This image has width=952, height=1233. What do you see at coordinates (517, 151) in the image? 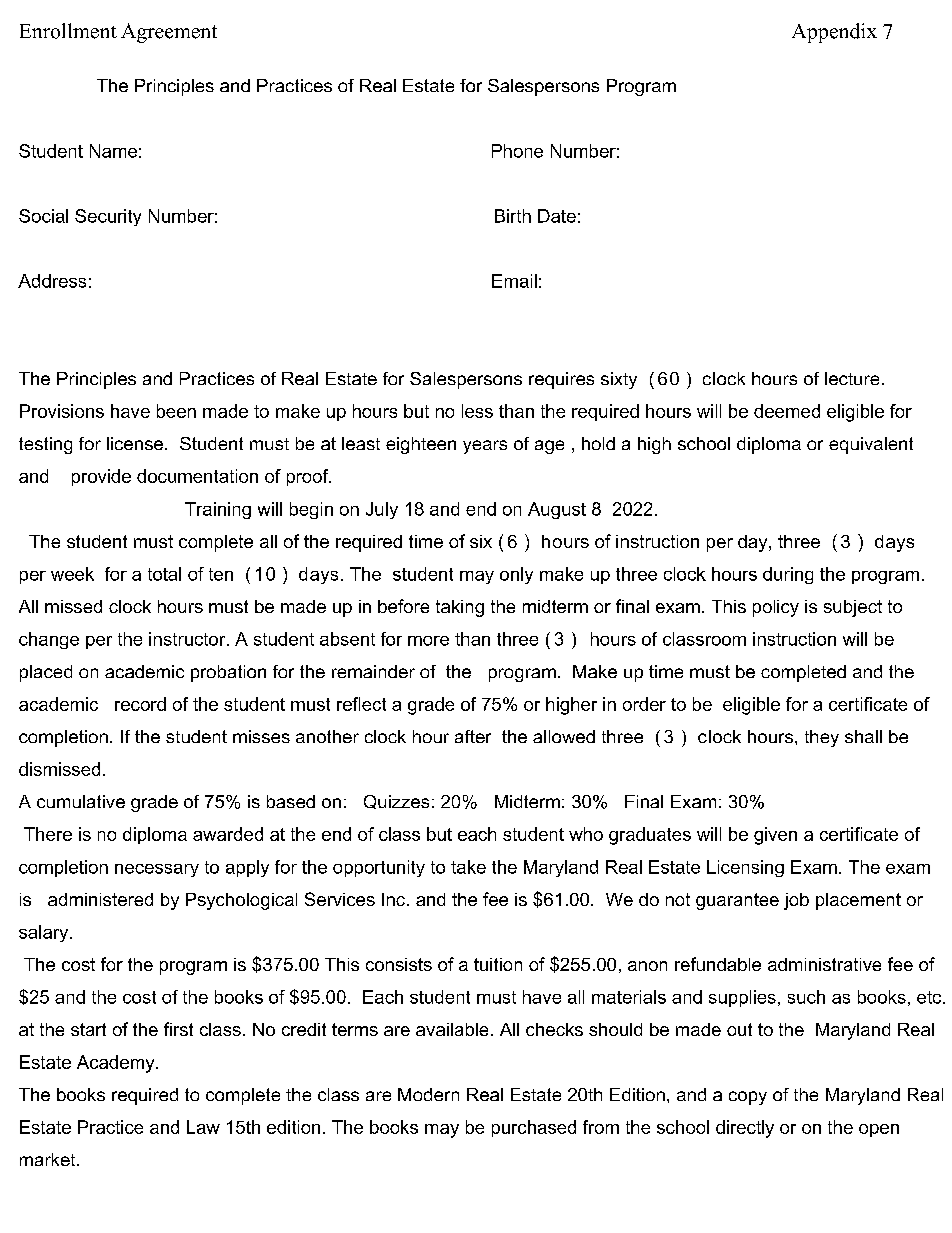
I see `Phone` at bounding box center [517, 151].
